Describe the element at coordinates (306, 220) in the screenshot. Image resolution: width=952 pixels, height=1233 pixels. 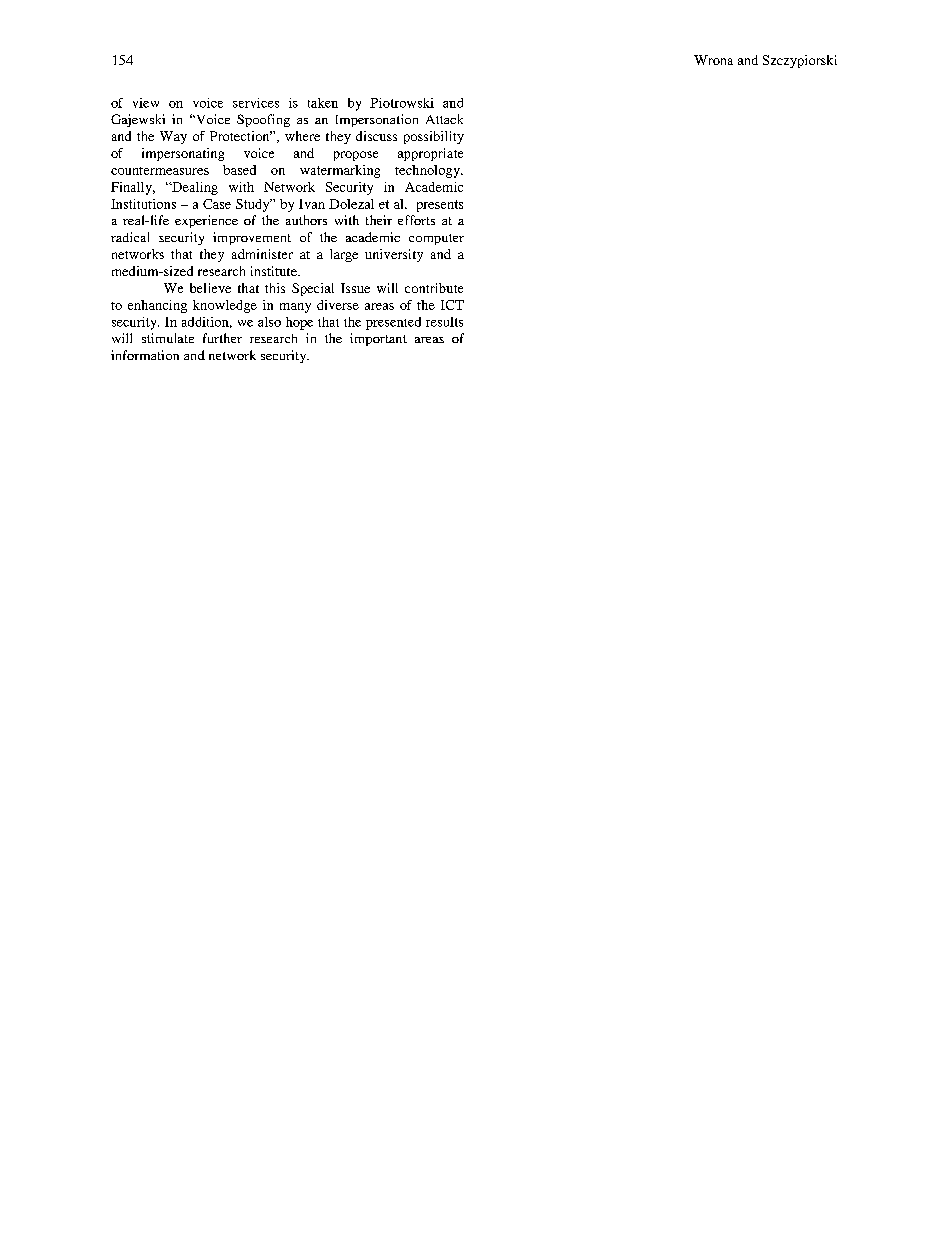
I see `authors` at that location.
